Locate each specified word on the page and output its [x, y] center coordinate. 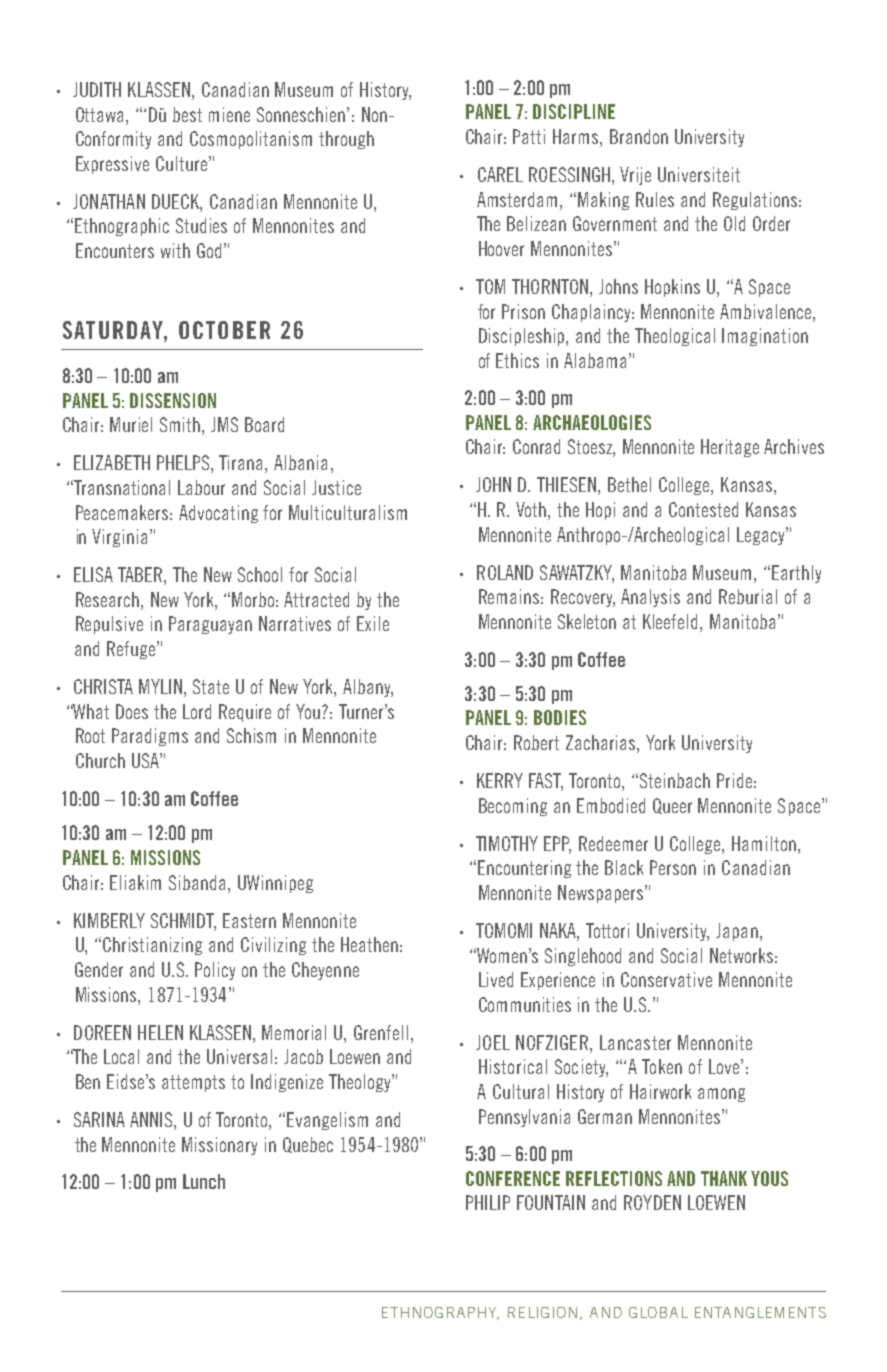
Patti [529, 136]
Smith [181, 426]
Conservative [666, 979]
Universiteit [699, 174]
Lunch [204, 1181]
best [187, 114]
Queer [672, 806]
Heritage [730, 448]
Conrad [536, 446]
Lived [496, 979]
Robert [536, 742]
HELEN [160, 1032]
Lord [197, 711]
